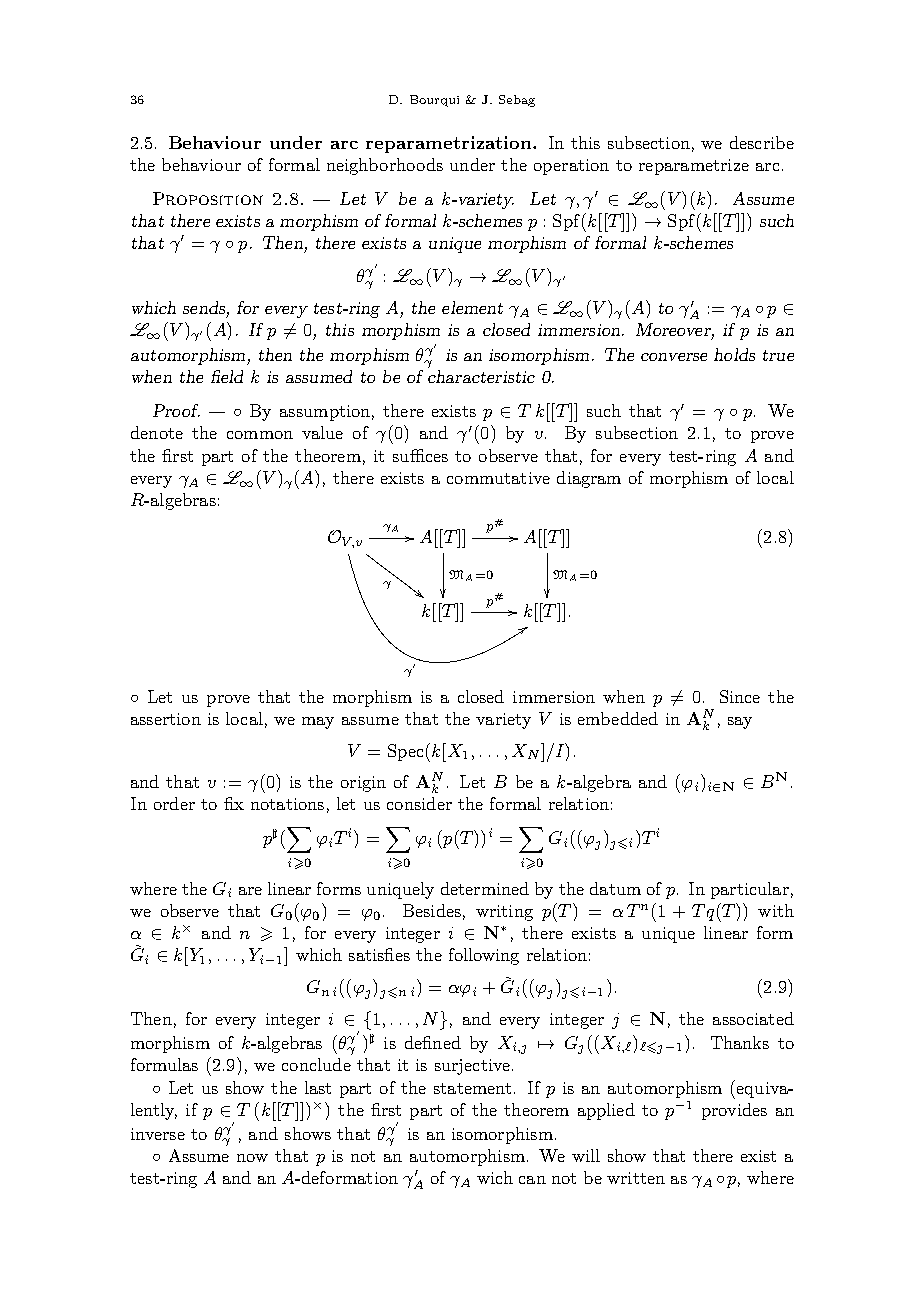 This image has height=1314, width=924. Describe the element at coordinates (252, 1158) in the image. I see `now` at that location.
